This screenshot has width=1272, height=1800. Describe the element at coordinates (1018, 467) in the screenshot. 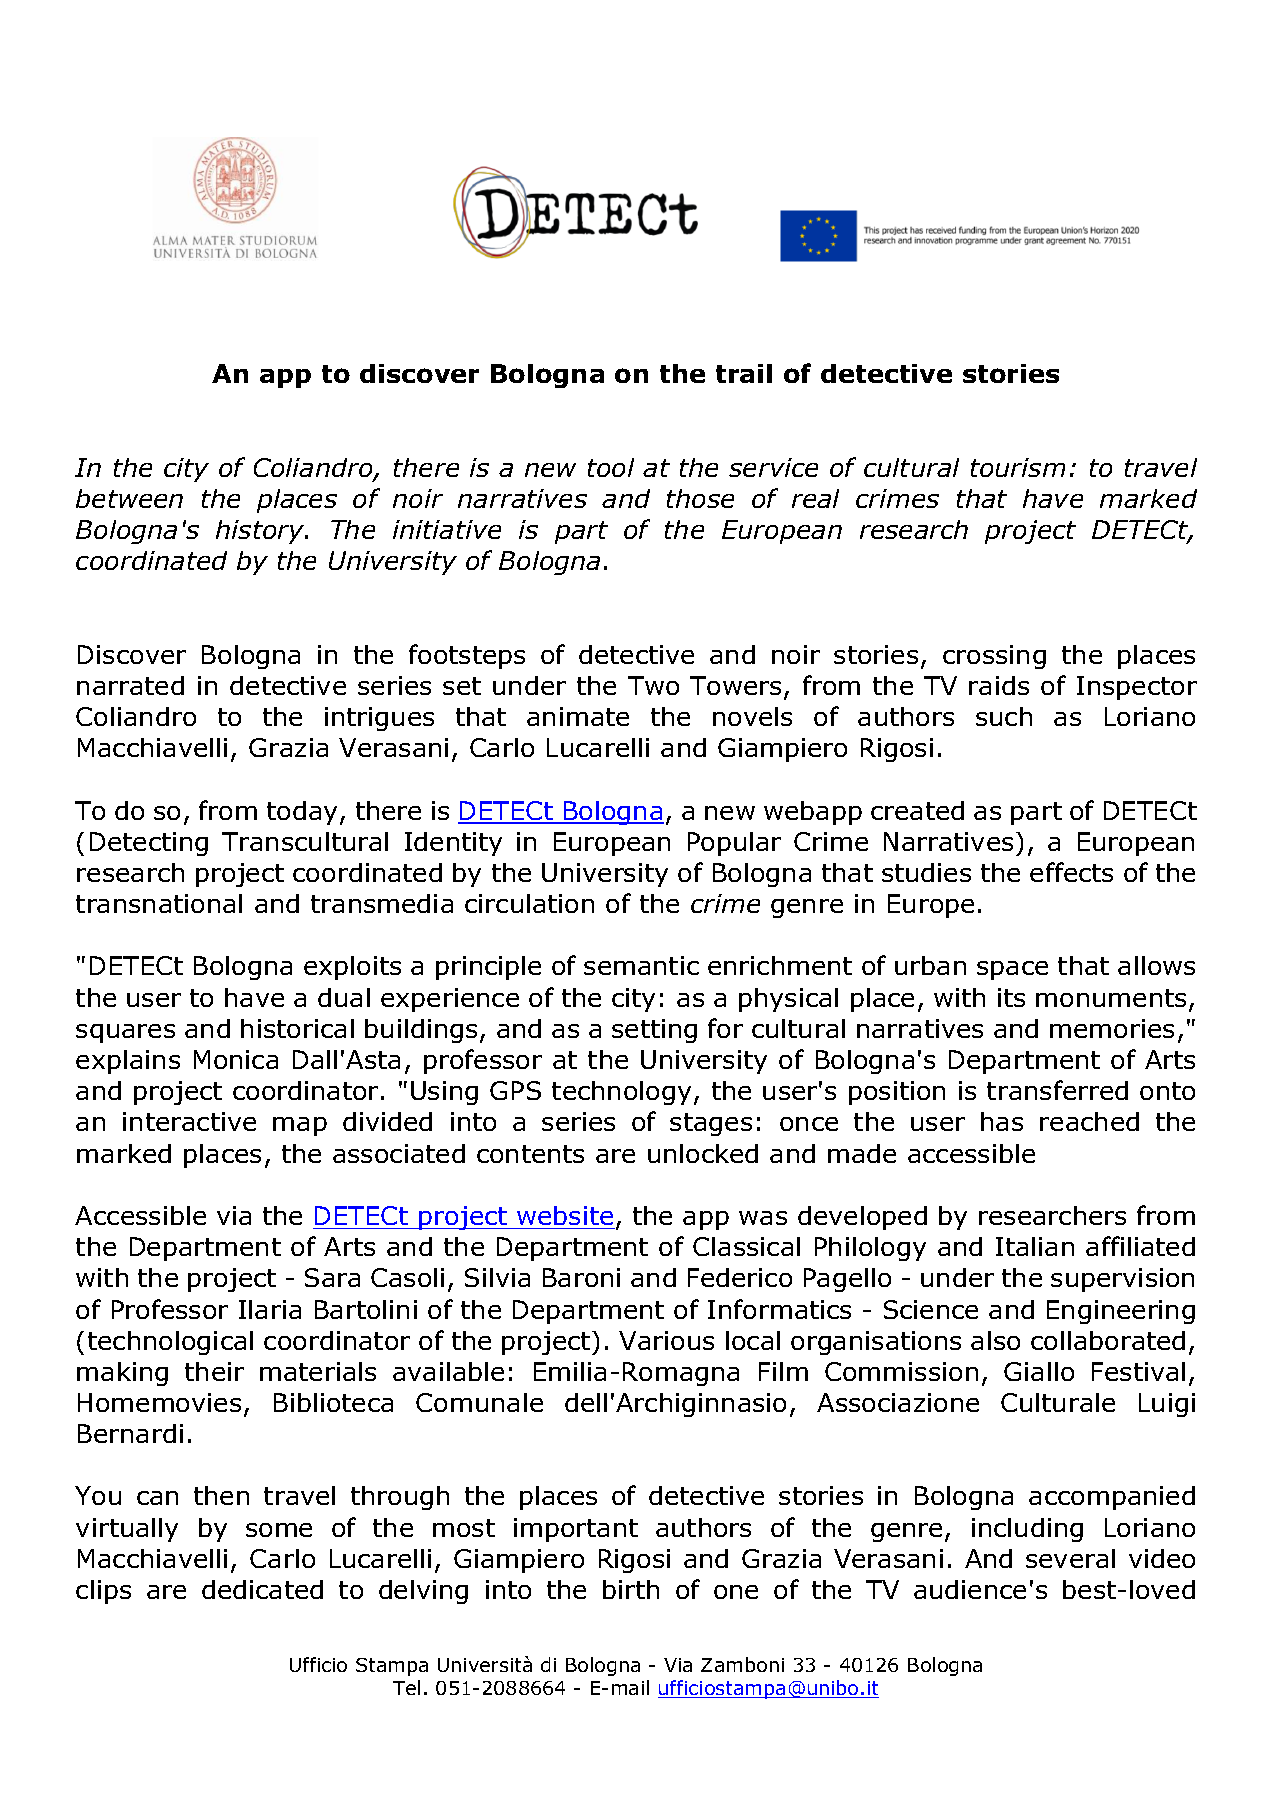

I see `tourism` at that location.
